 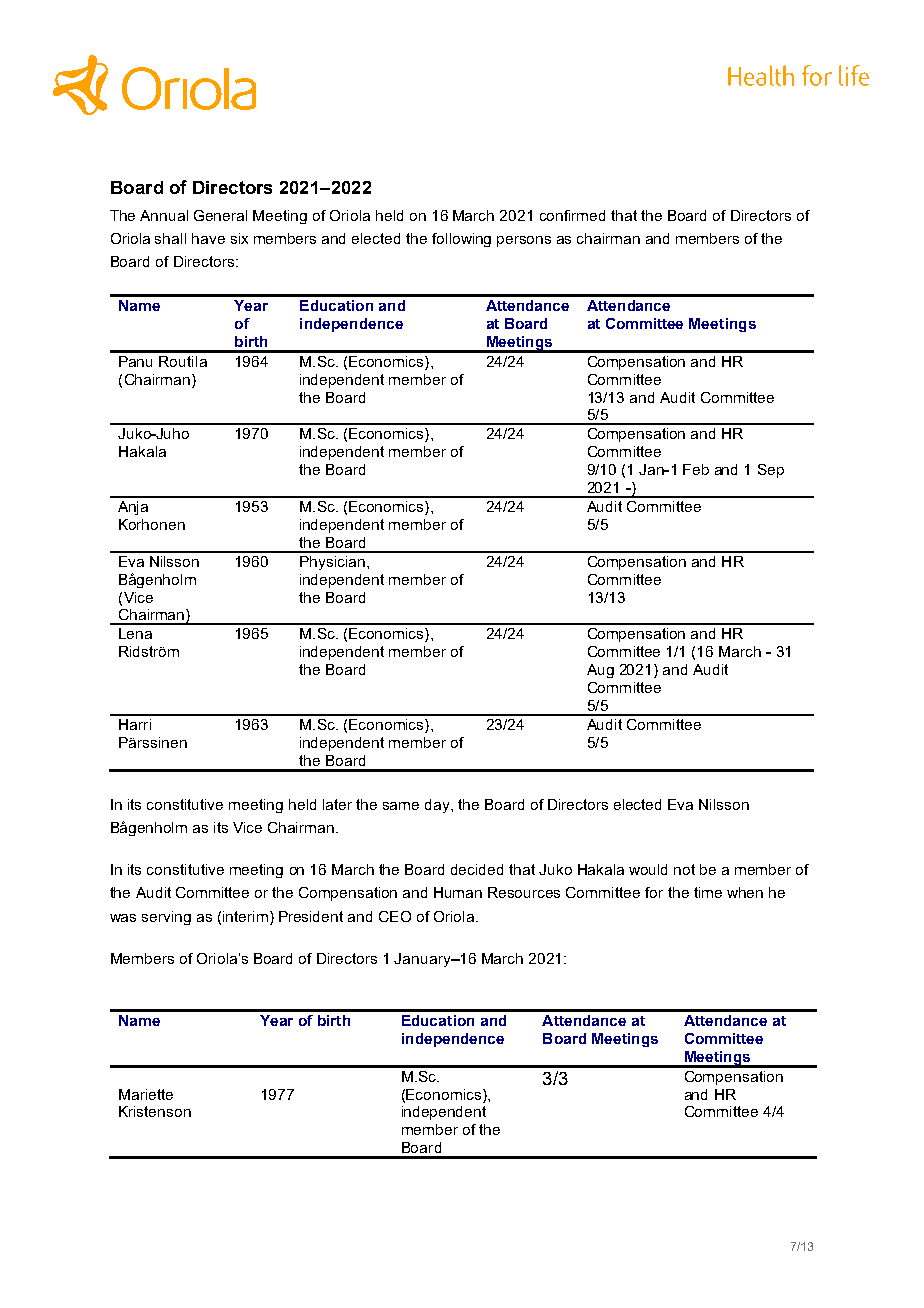 What do you see at coordinates (461, 240) in the screenshot?
I see `following` at bounding box center [461, 240].
